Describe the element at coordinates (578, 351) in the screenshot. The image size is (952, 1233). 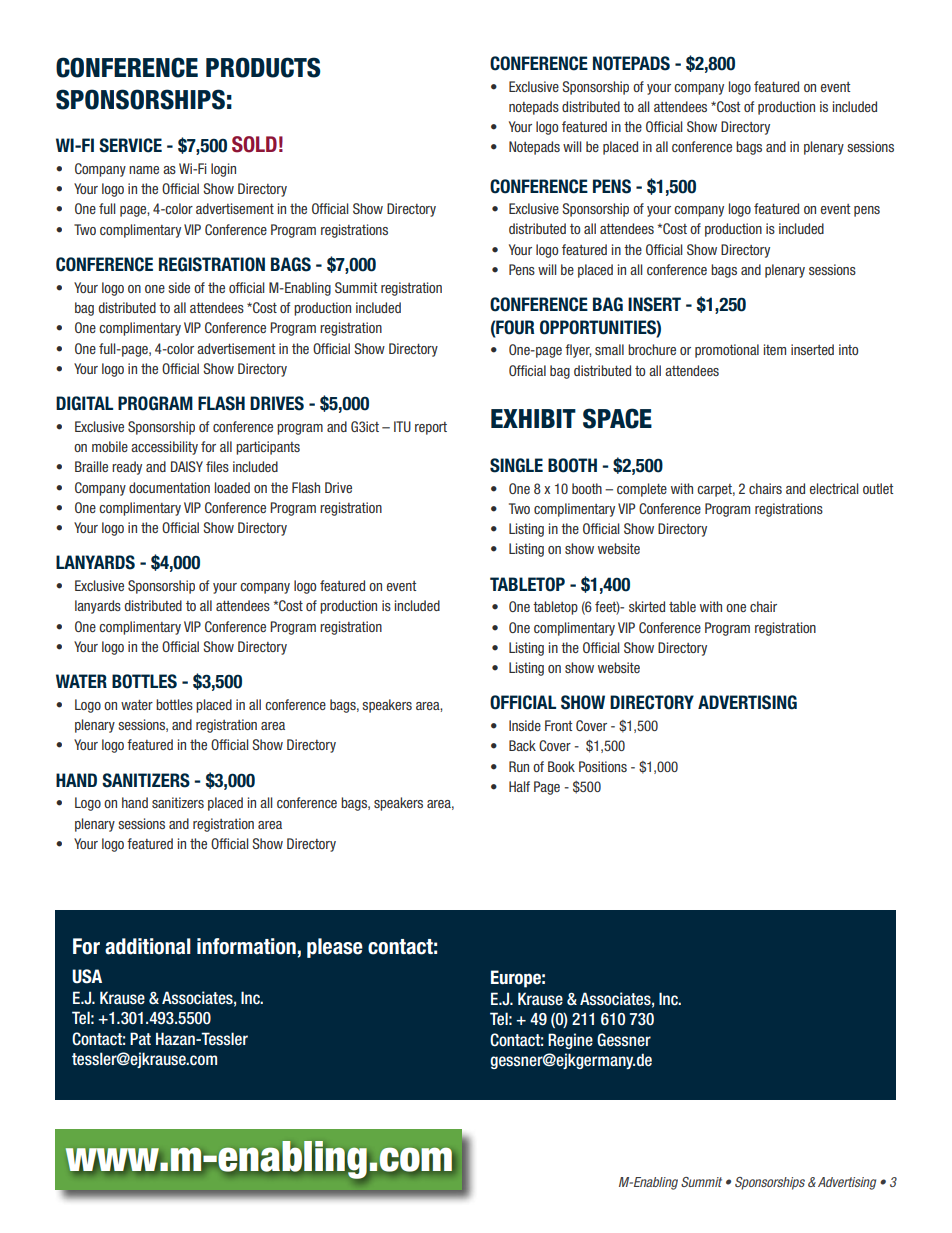
I see `flyer` at that location.
